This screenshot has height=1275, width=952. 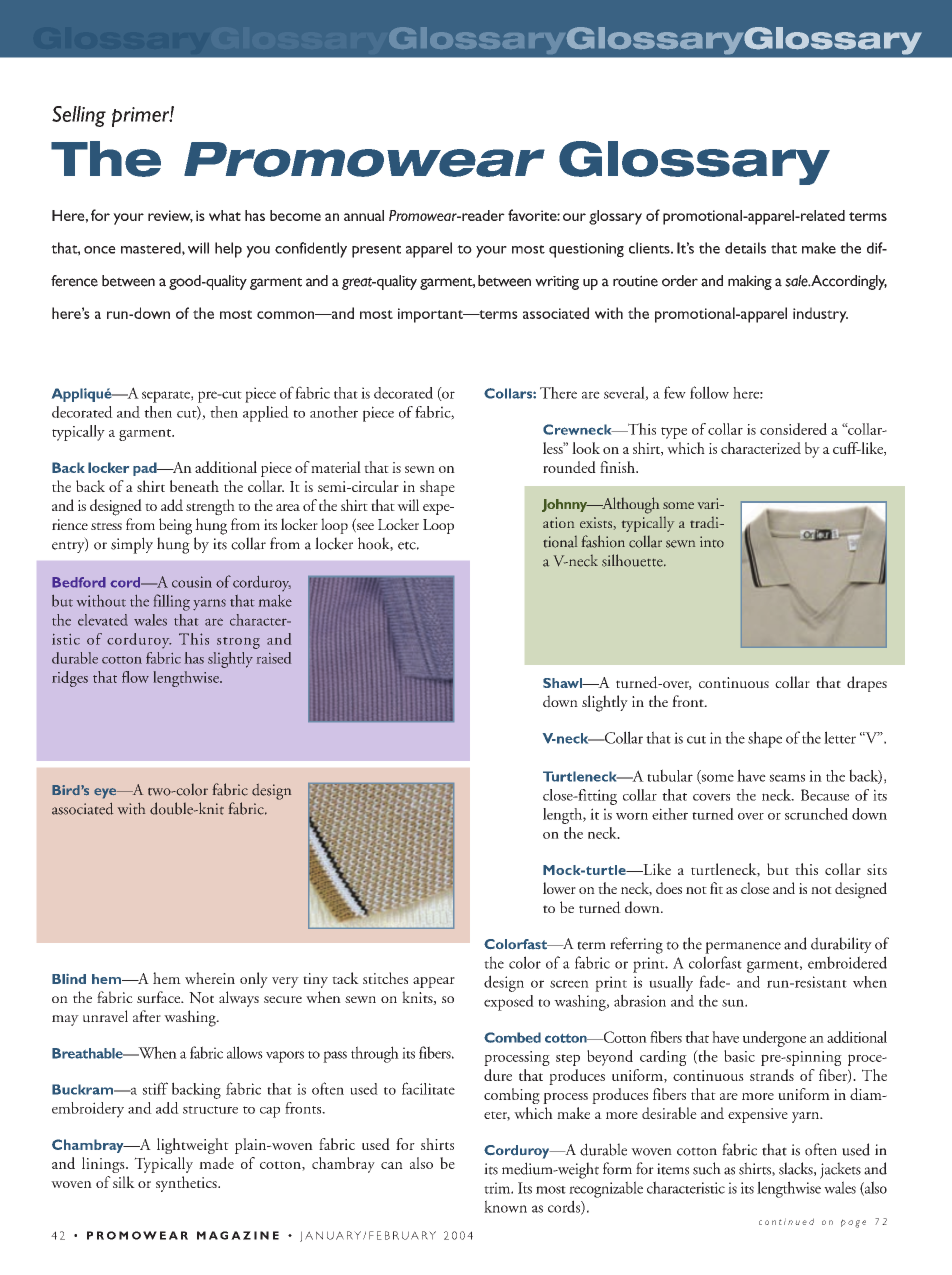 What do you see at coordinates (505, 1206) in the screenshot?
I see `known` at bounding box center [505, 1206].
